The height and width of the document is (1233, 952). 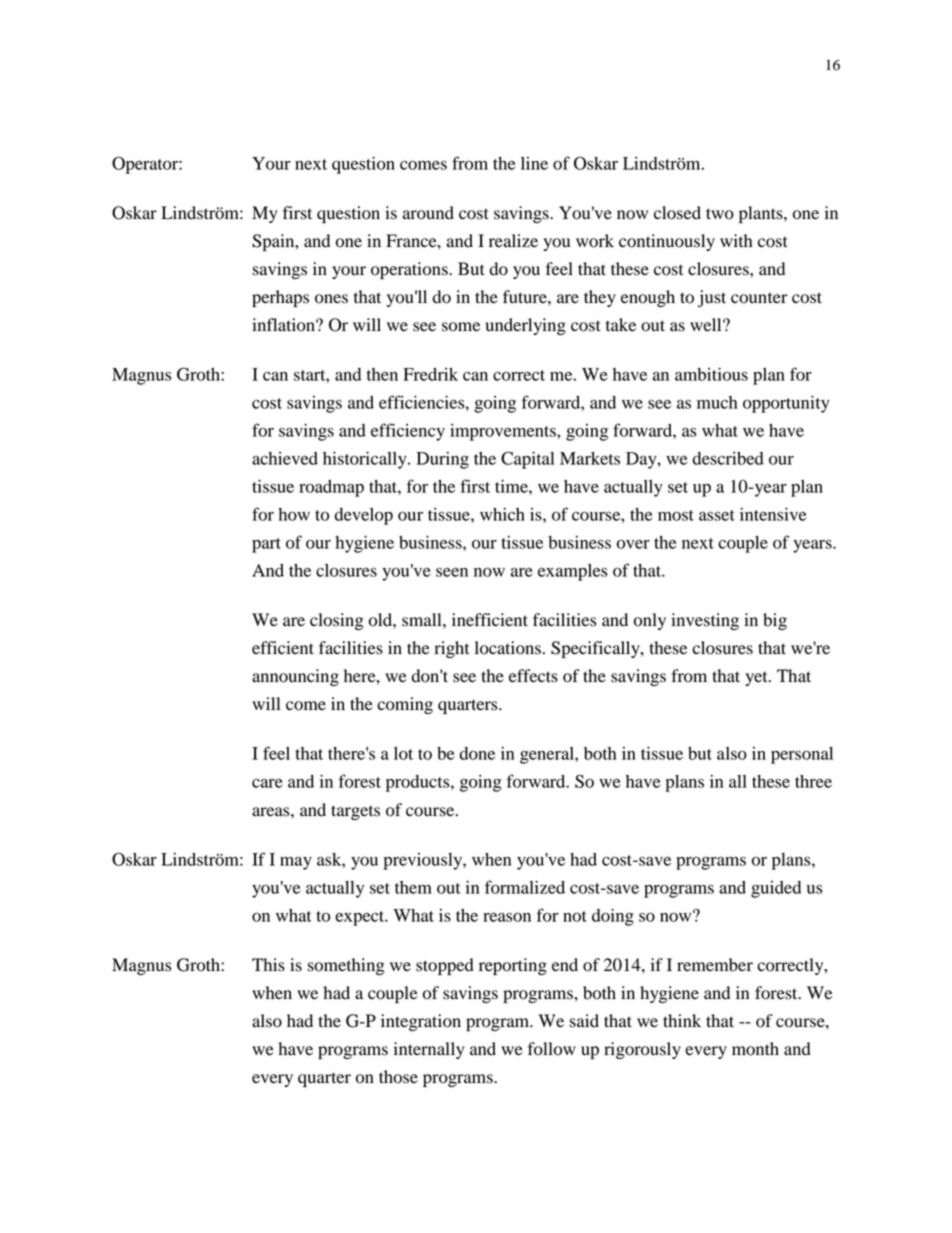 I want to click on closing, so click(x=337, y=621).
